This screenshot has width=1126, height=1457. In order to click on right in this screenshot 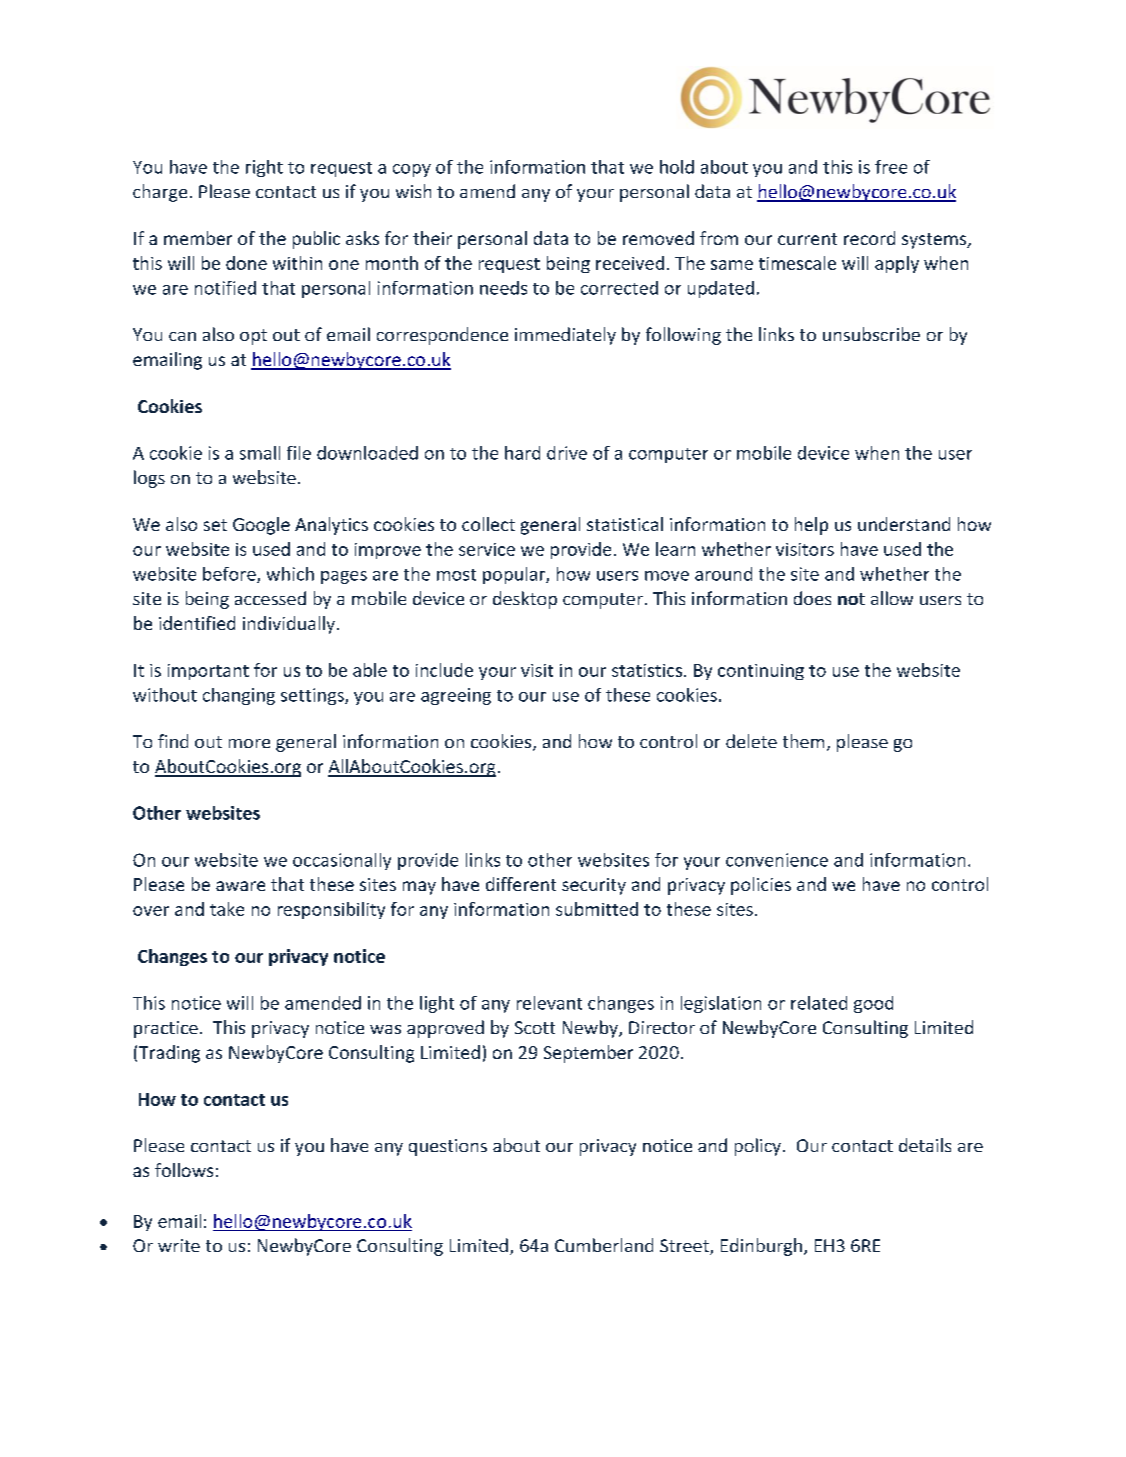, I will do `click(264, 168)`.
